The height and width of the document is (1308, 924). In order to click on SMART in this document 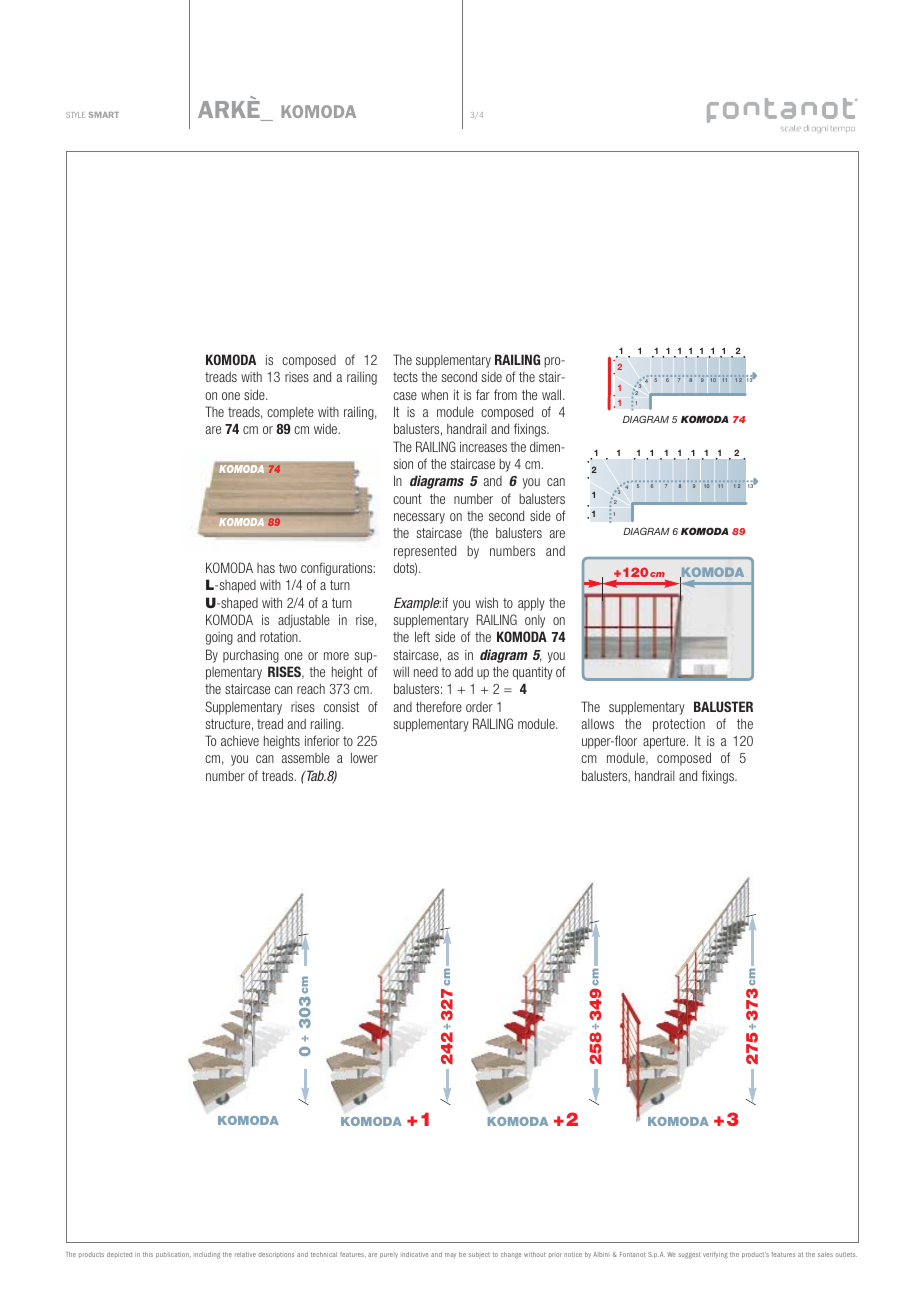, I will do `click(104, 115)`.
